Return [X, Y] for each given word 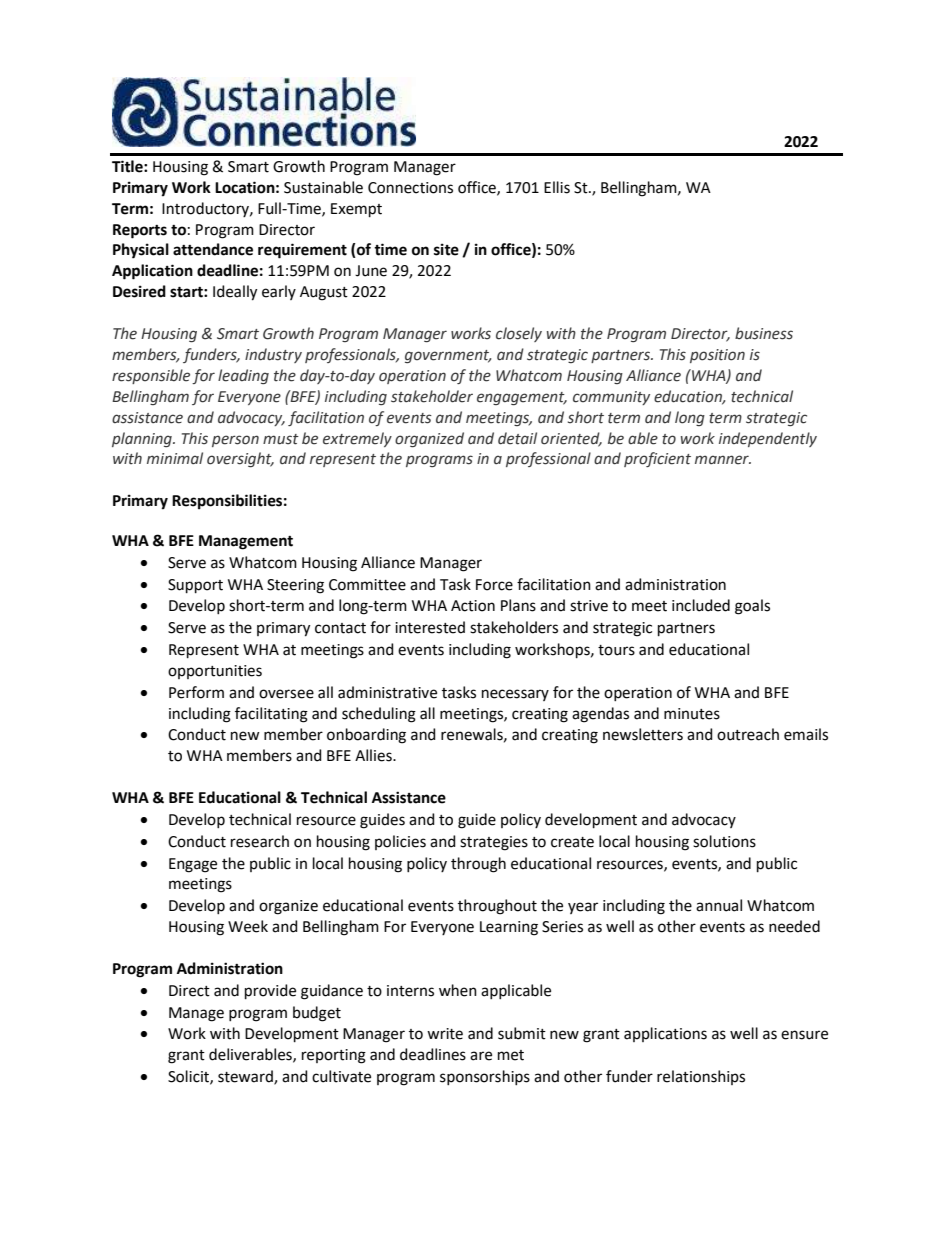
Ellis [557, 187]
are [481, 1056]
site [446, 249]
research [260, 841]
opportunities [215, 672]
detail [517, 438]
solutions [724, 841]
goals [752, 607]
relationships [701, 1077]
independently [768, 439]
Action [473, 606]
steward [246, 1077]
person [235, 441]
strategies [494, 843]
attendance [213, 249]
